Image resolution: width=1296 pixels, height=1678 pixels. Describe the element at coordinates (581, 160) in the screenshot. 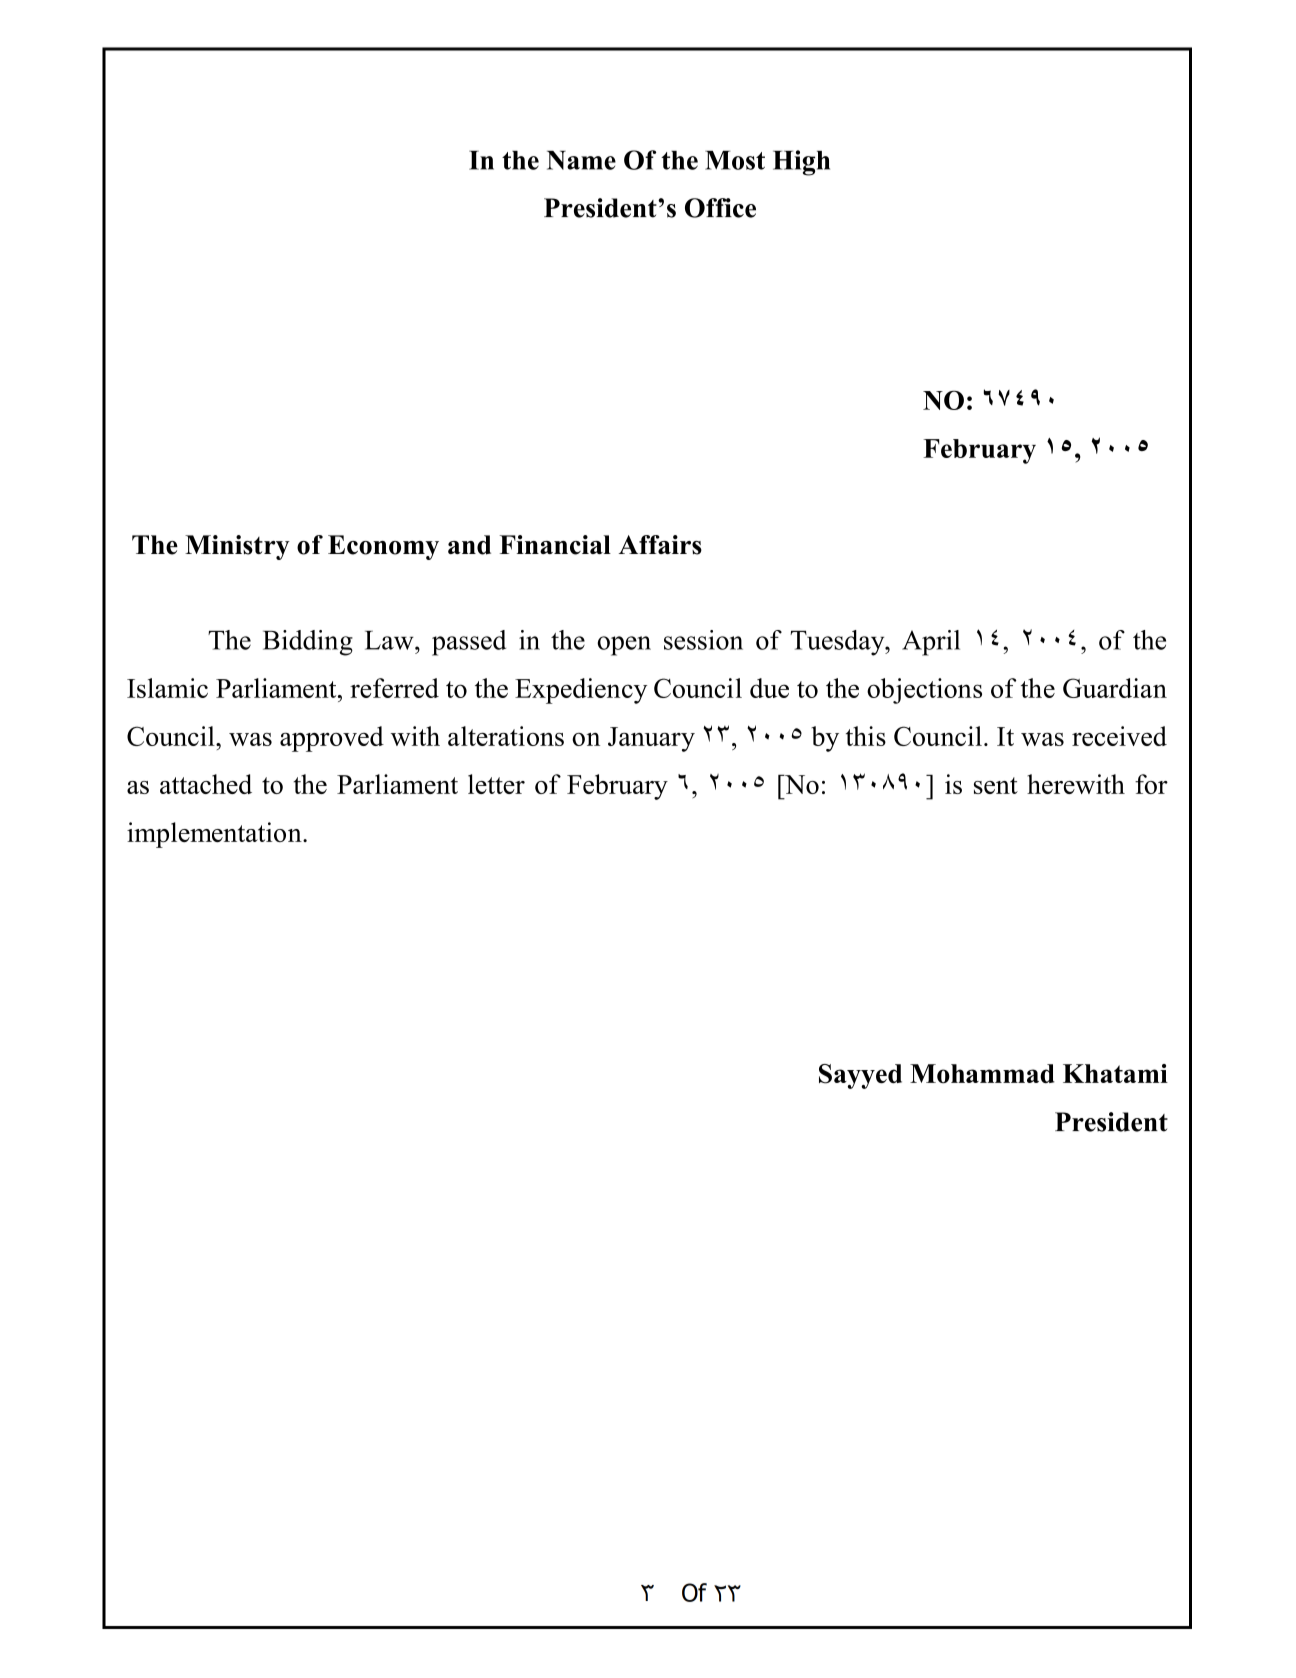

I see `Name` at that location.
